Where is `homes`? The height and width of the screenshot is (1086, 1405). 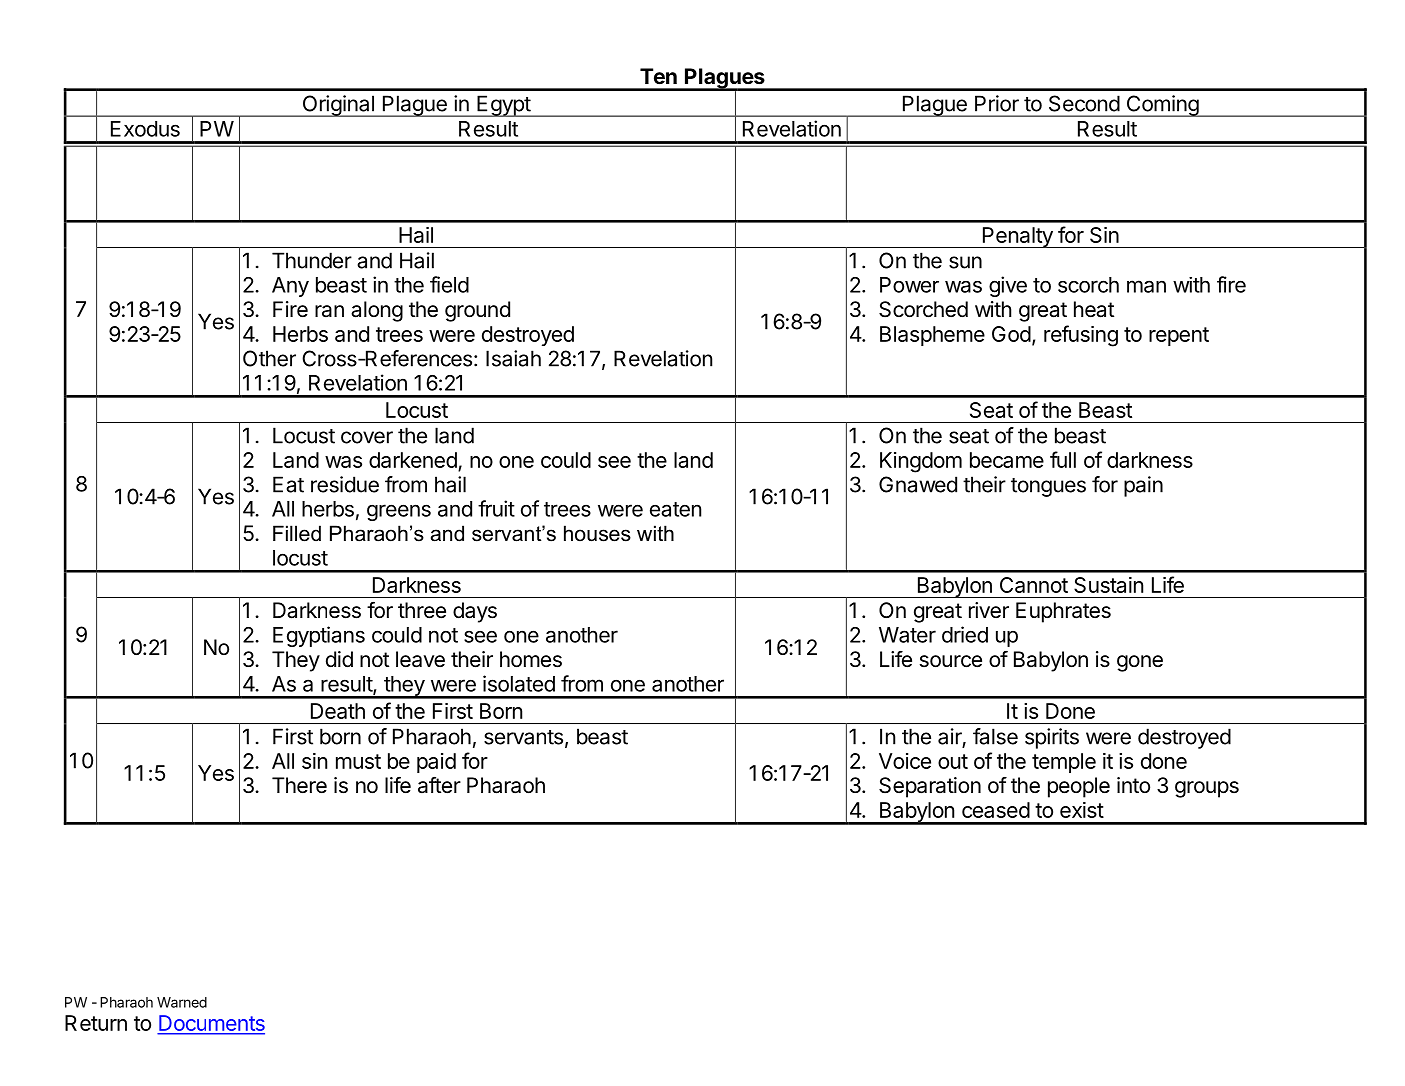 homes is located at coordinates (531, 659).
